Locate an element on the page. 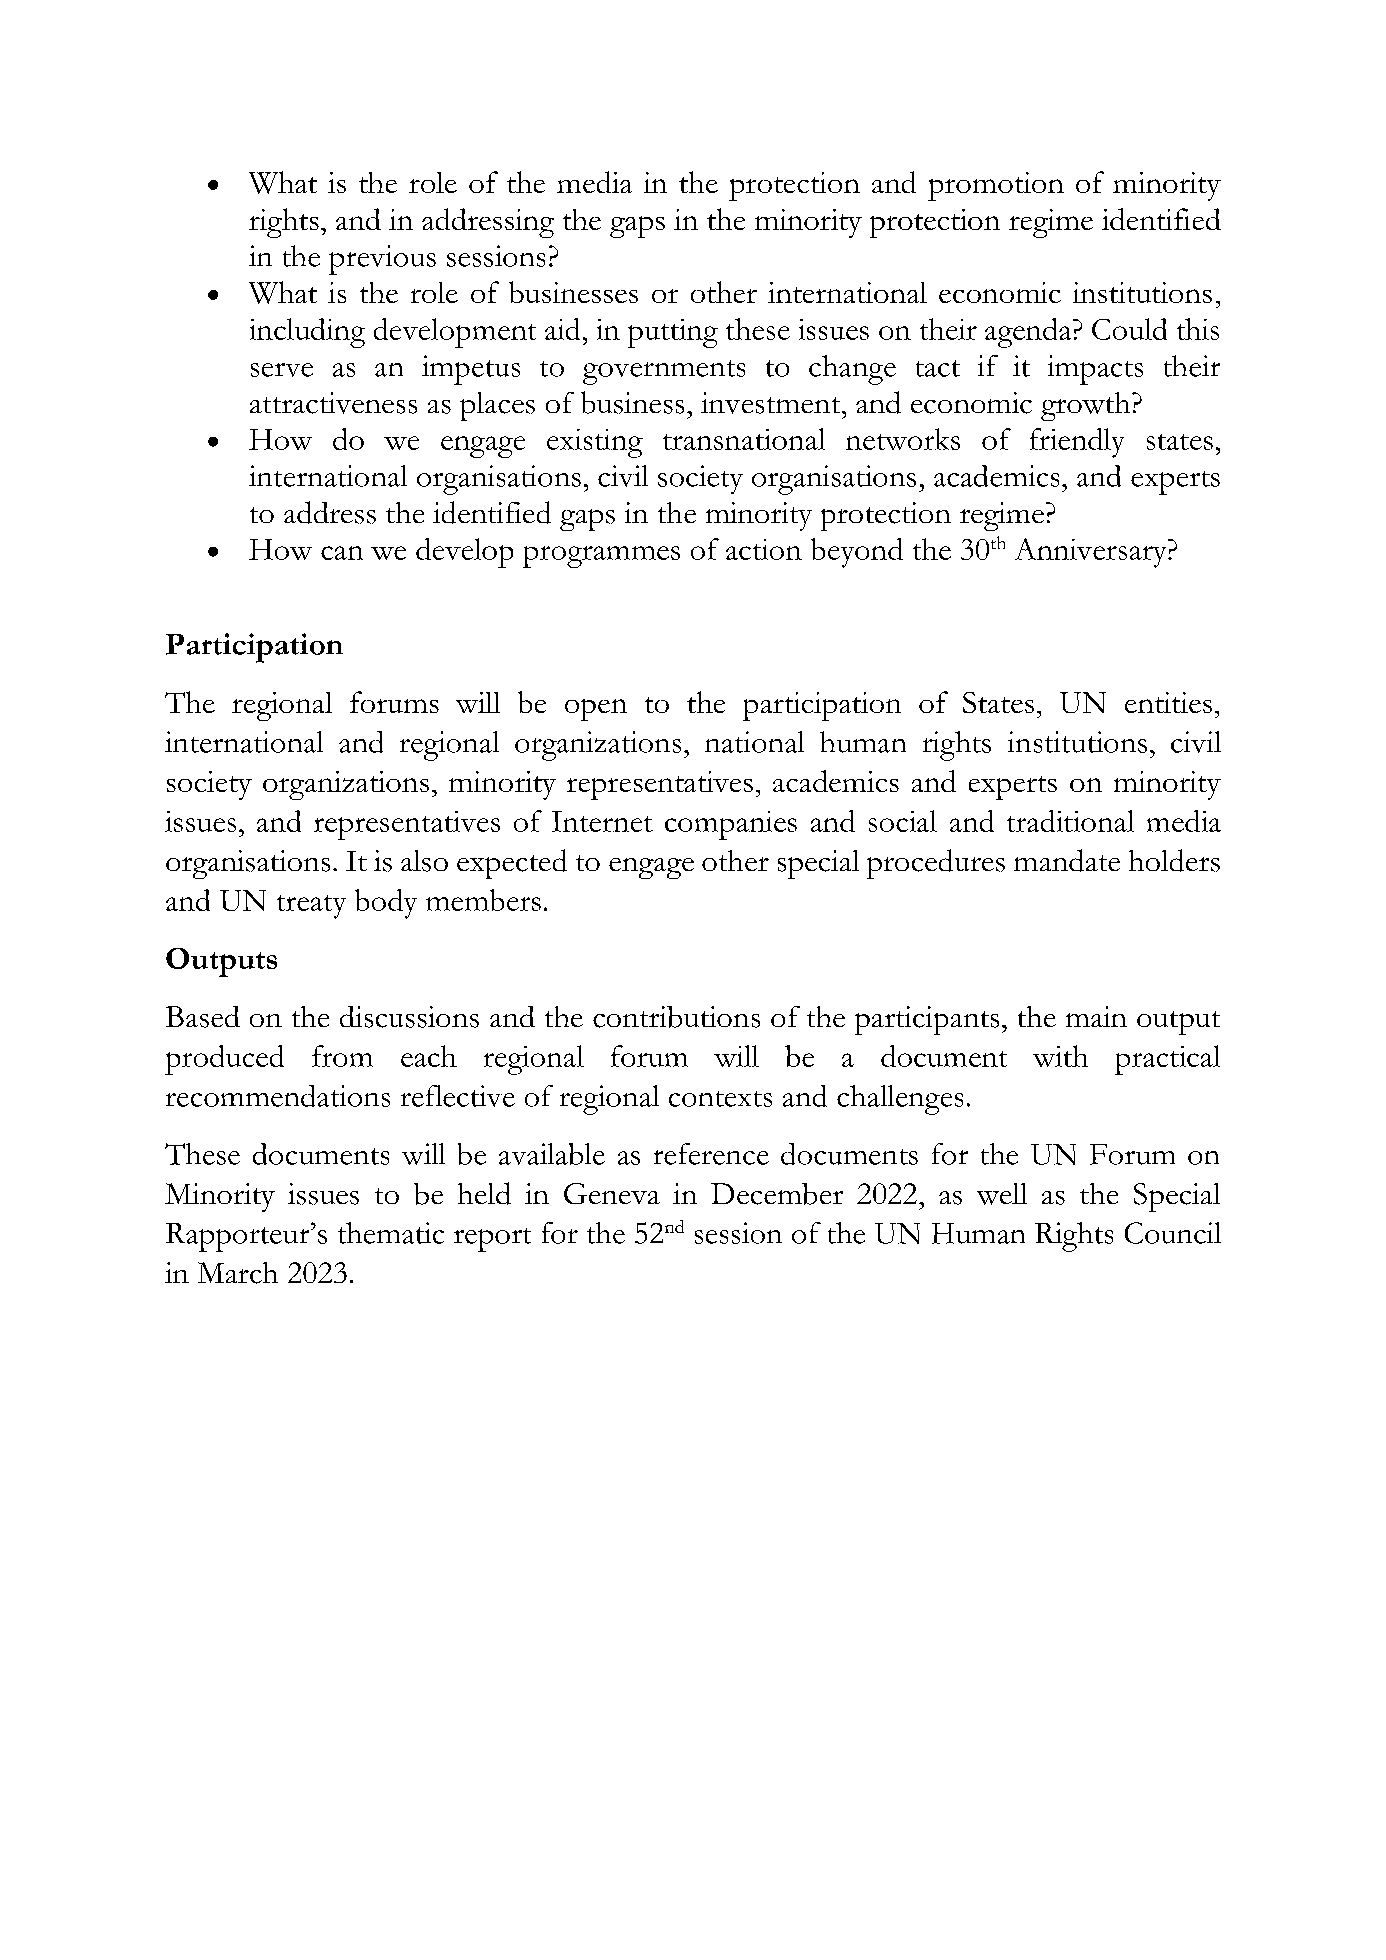 This document has width=1386, height=1960. thematic is located at coordinates (391, 1233).
